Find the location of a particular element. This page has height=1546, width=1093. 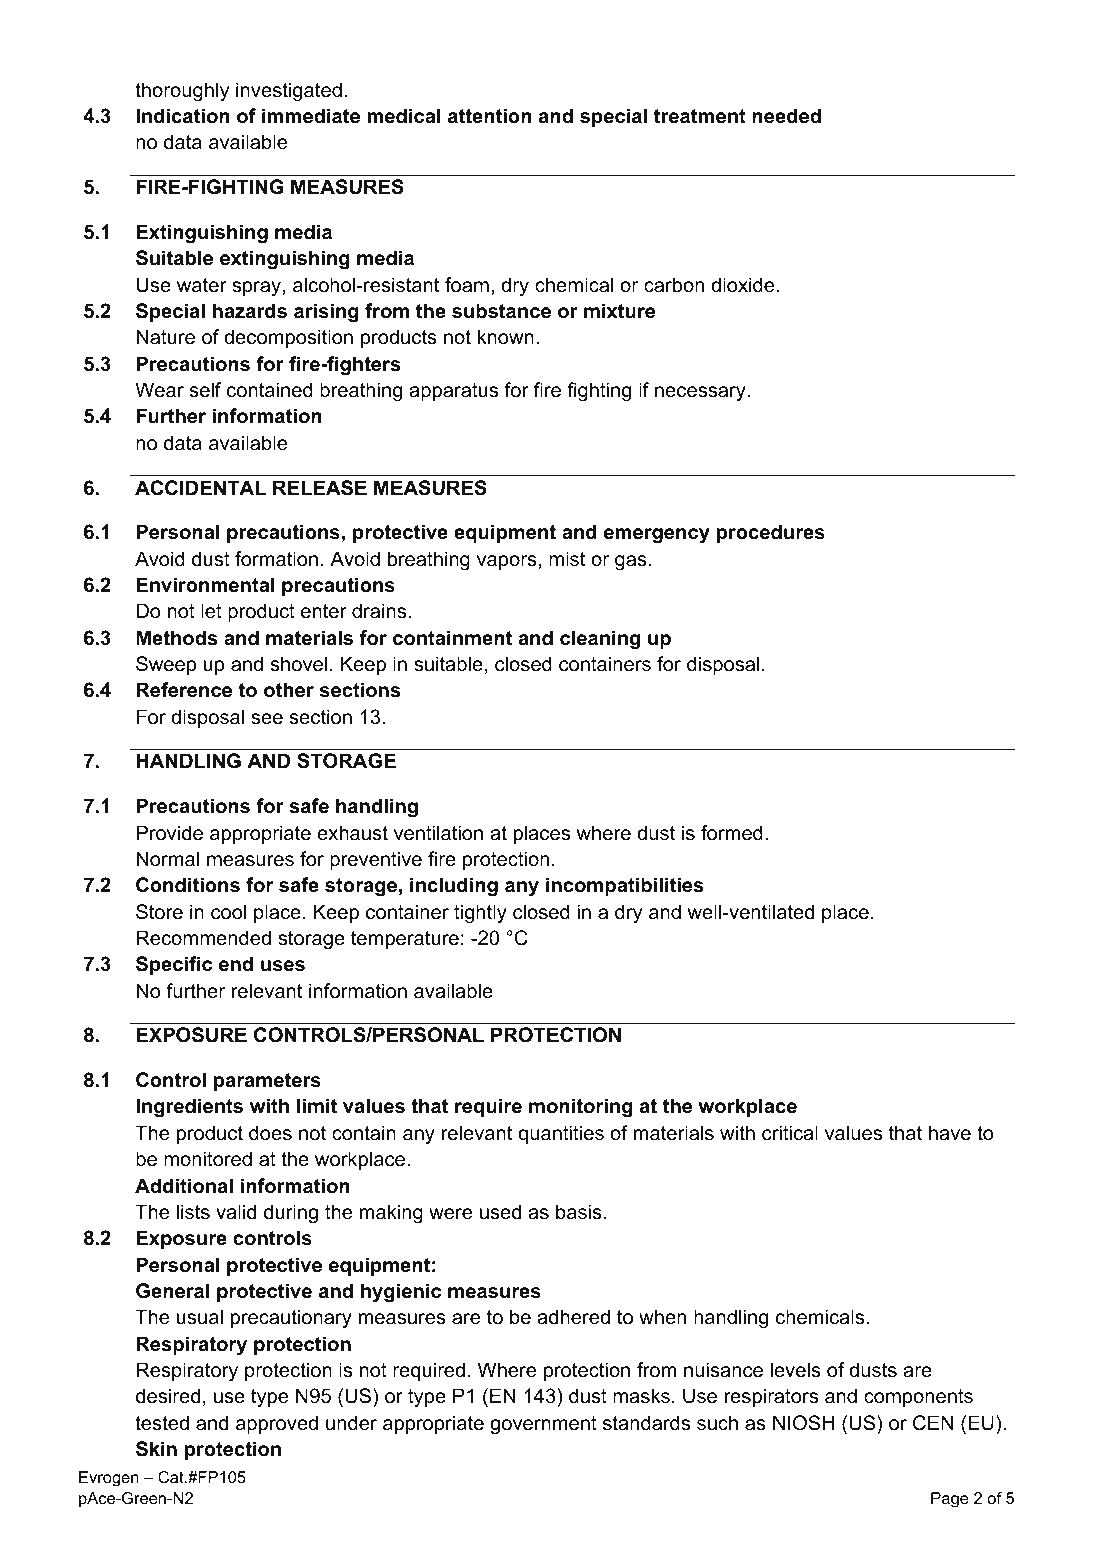

monitoring is located at coordinates (581, 1108).
